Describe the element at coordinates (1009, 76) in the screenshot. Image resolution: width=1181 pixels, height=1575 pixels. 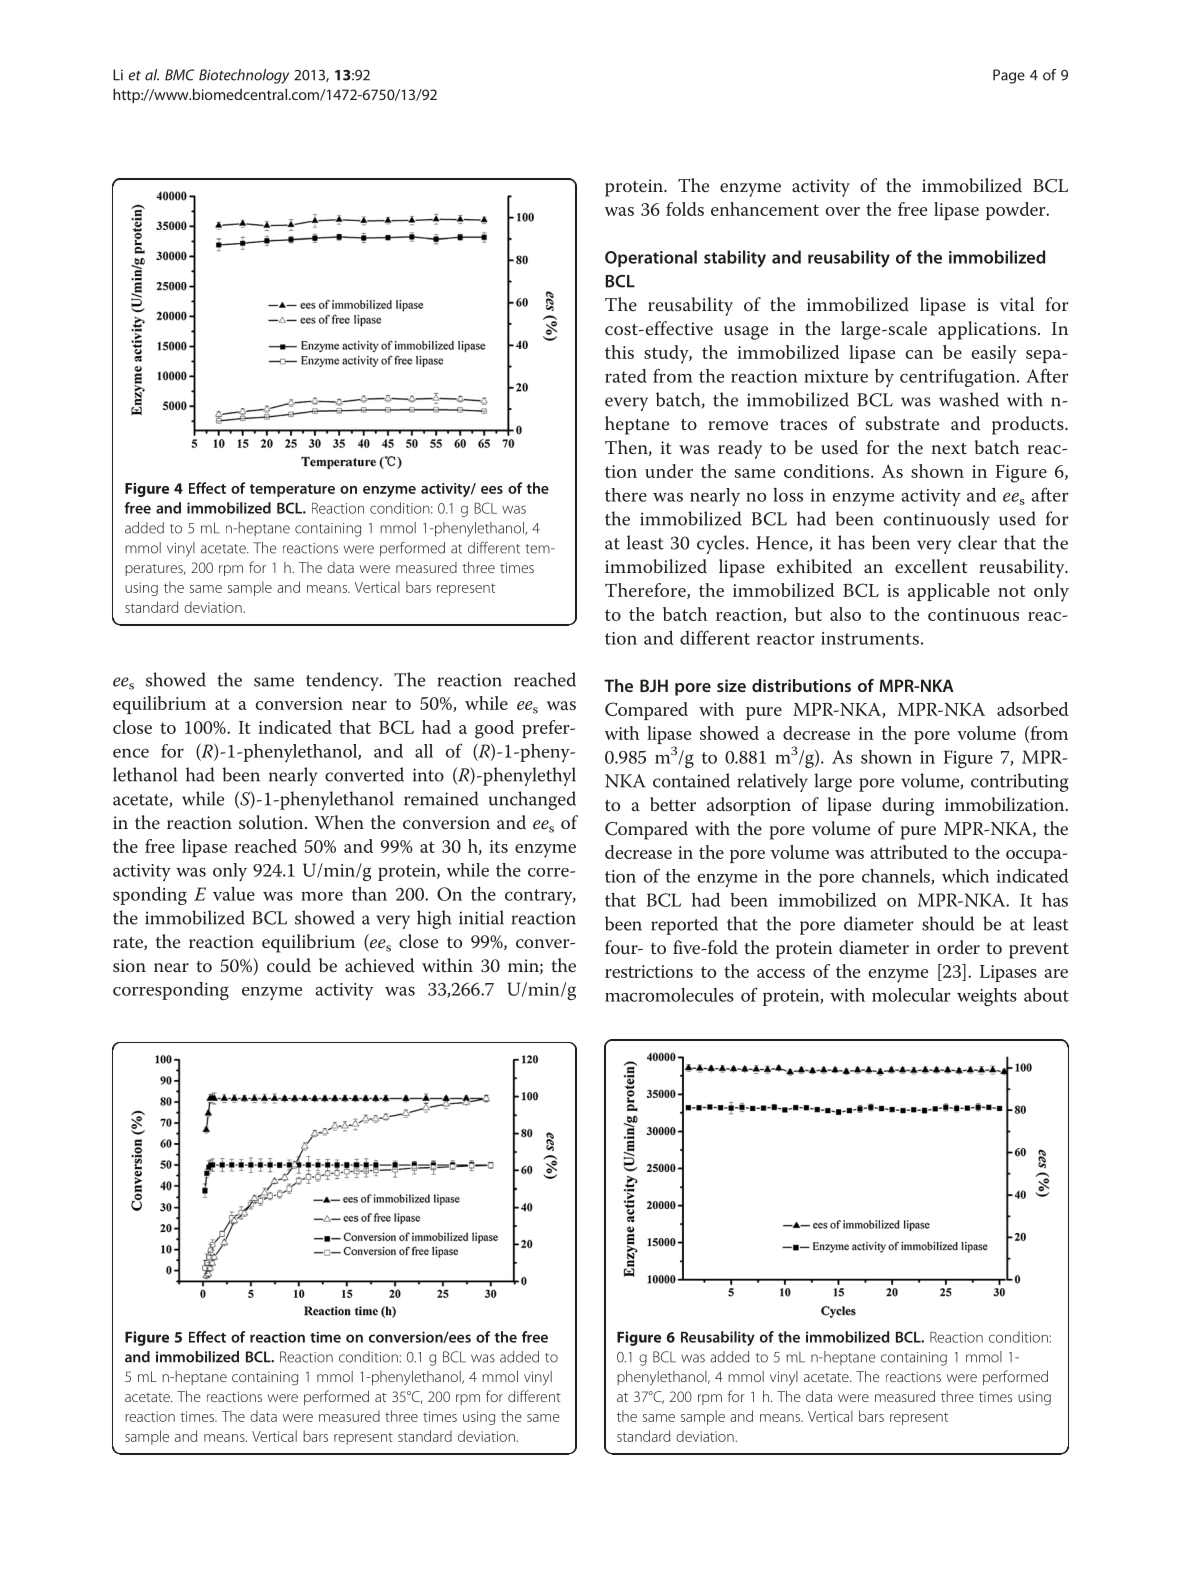
I see `Page` at that location.
